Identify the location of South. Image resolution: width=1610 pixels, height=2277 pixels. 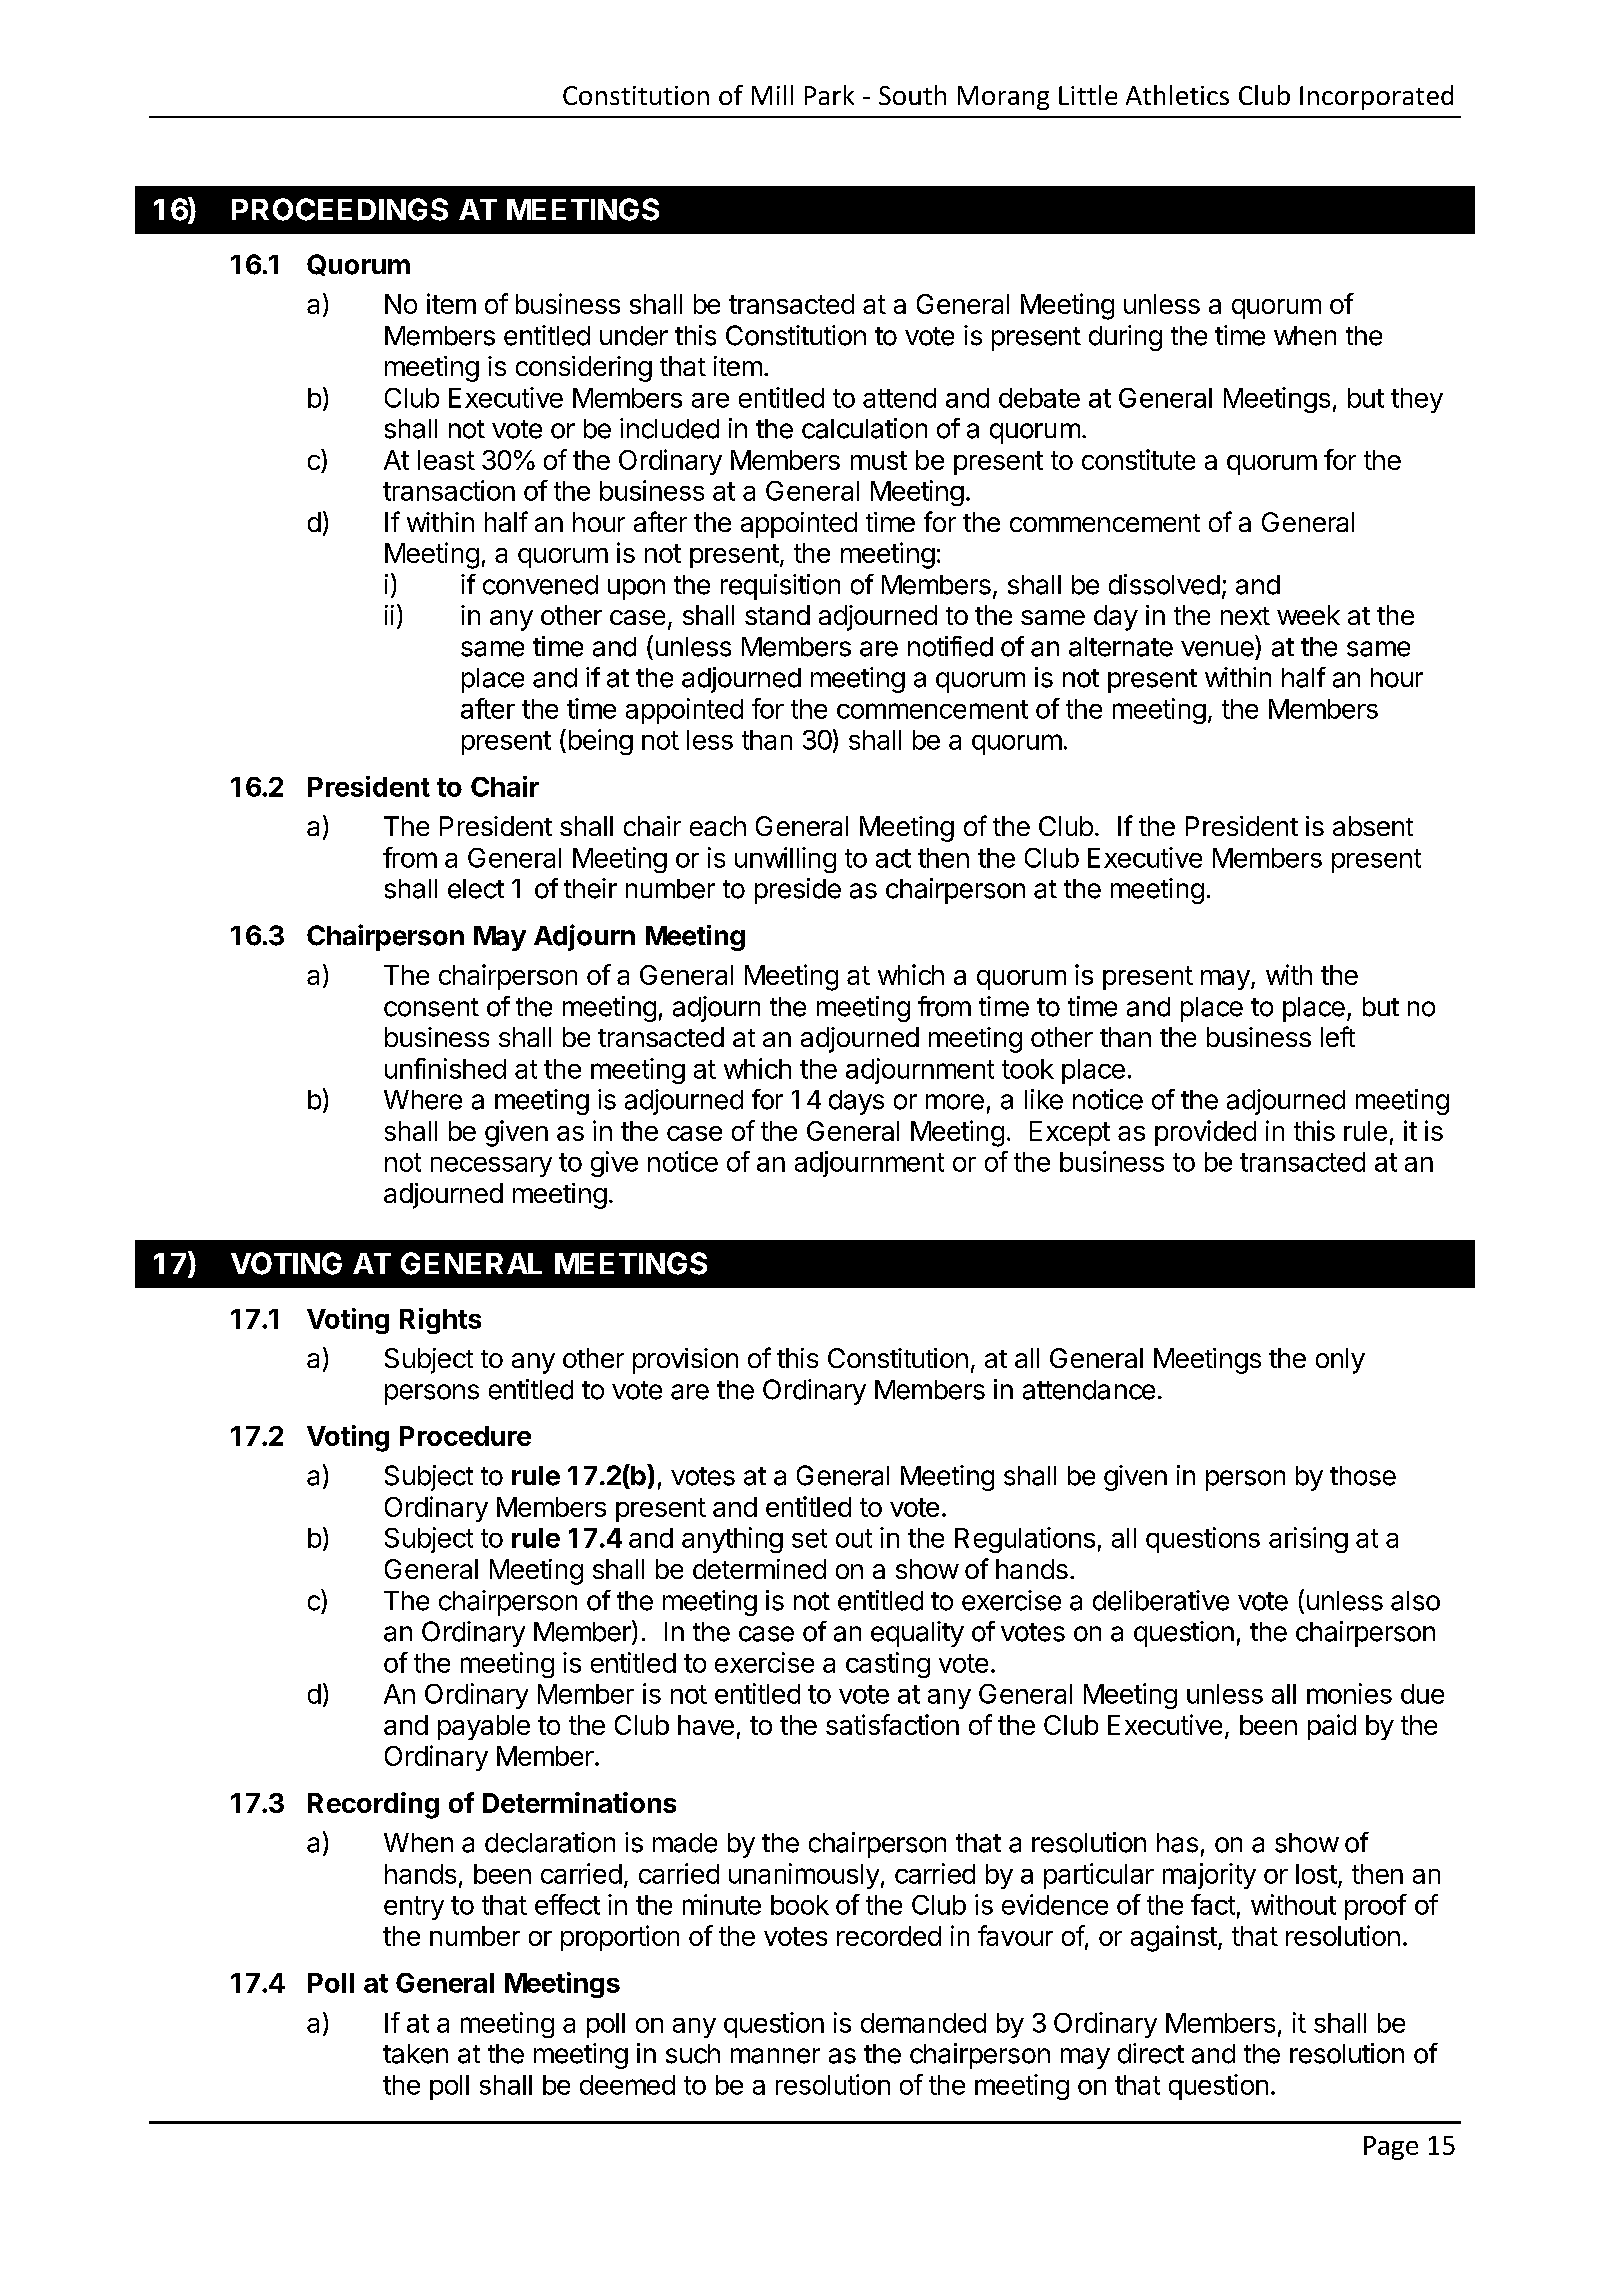
(912, 95).
